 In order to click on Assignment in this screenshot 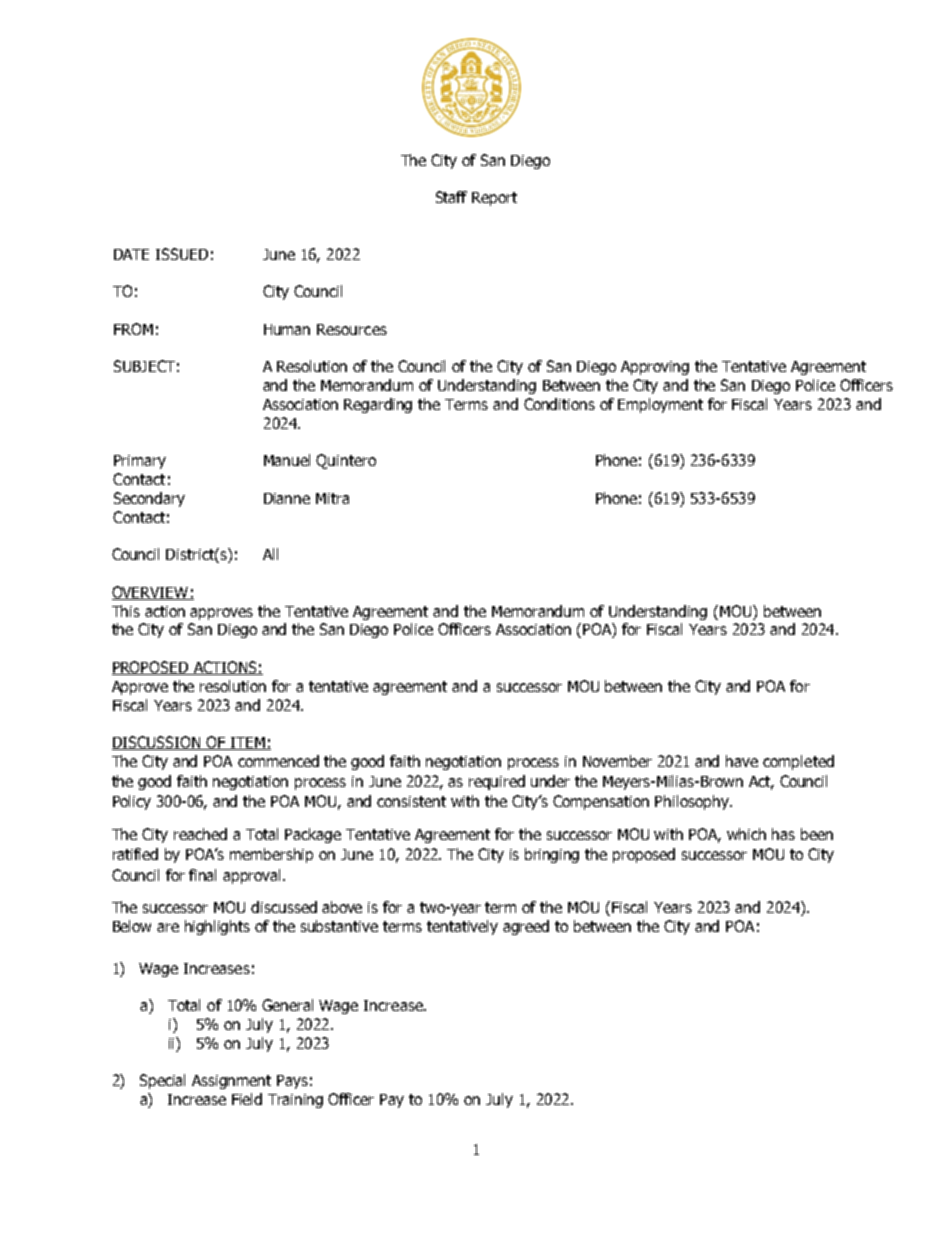, I will do `click(231, 1082)`.
